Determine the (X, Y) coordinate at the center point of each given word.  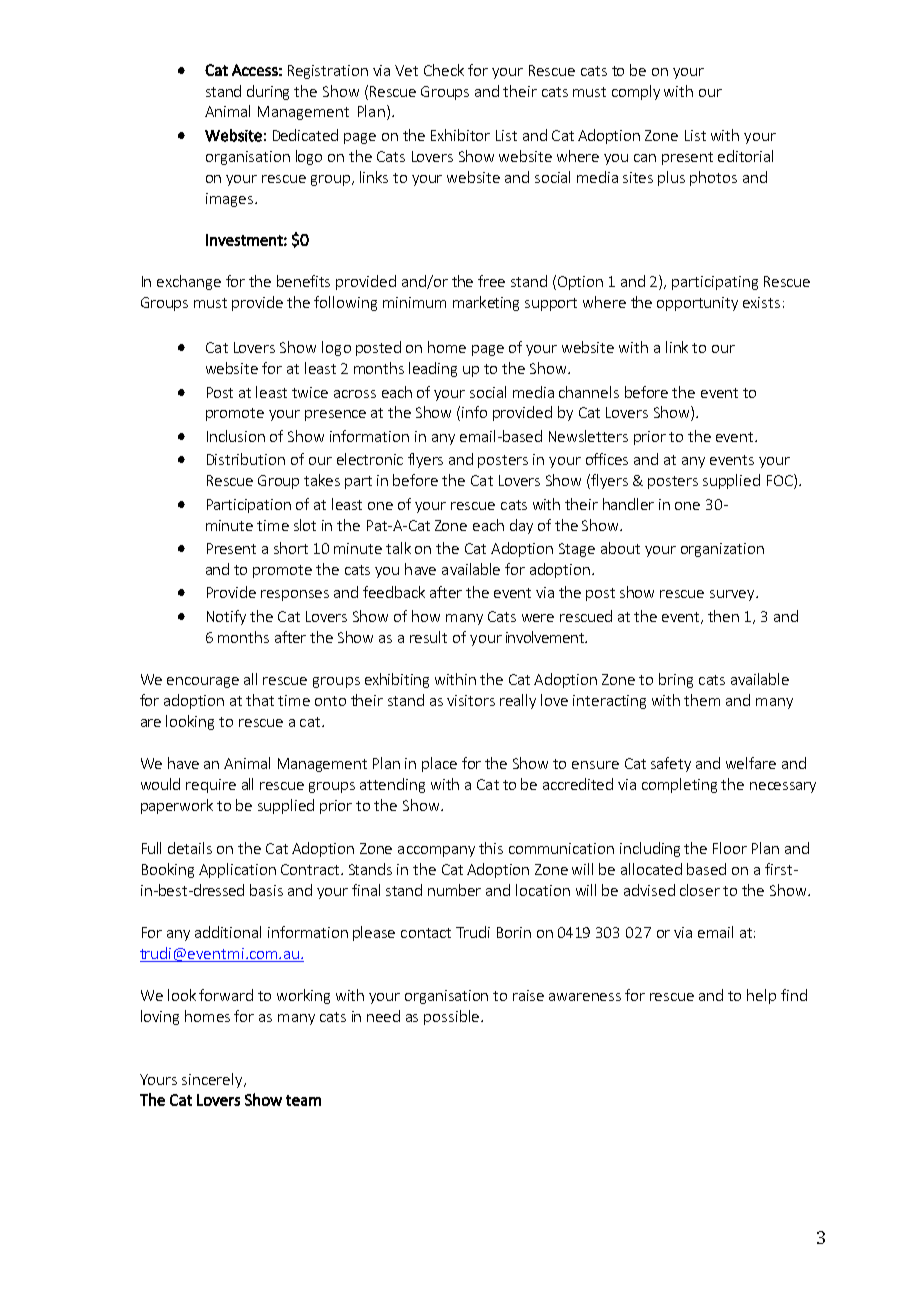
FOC (781, 481)
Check (444, 70)
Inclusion (236, 436)
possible (451, 1017)
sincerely (213, 1080)
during (268, 92)
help (761, 996)
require (211, 786)
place (439, 764)
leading (433, 369)
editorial (745, 156)
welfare (751, 763)
